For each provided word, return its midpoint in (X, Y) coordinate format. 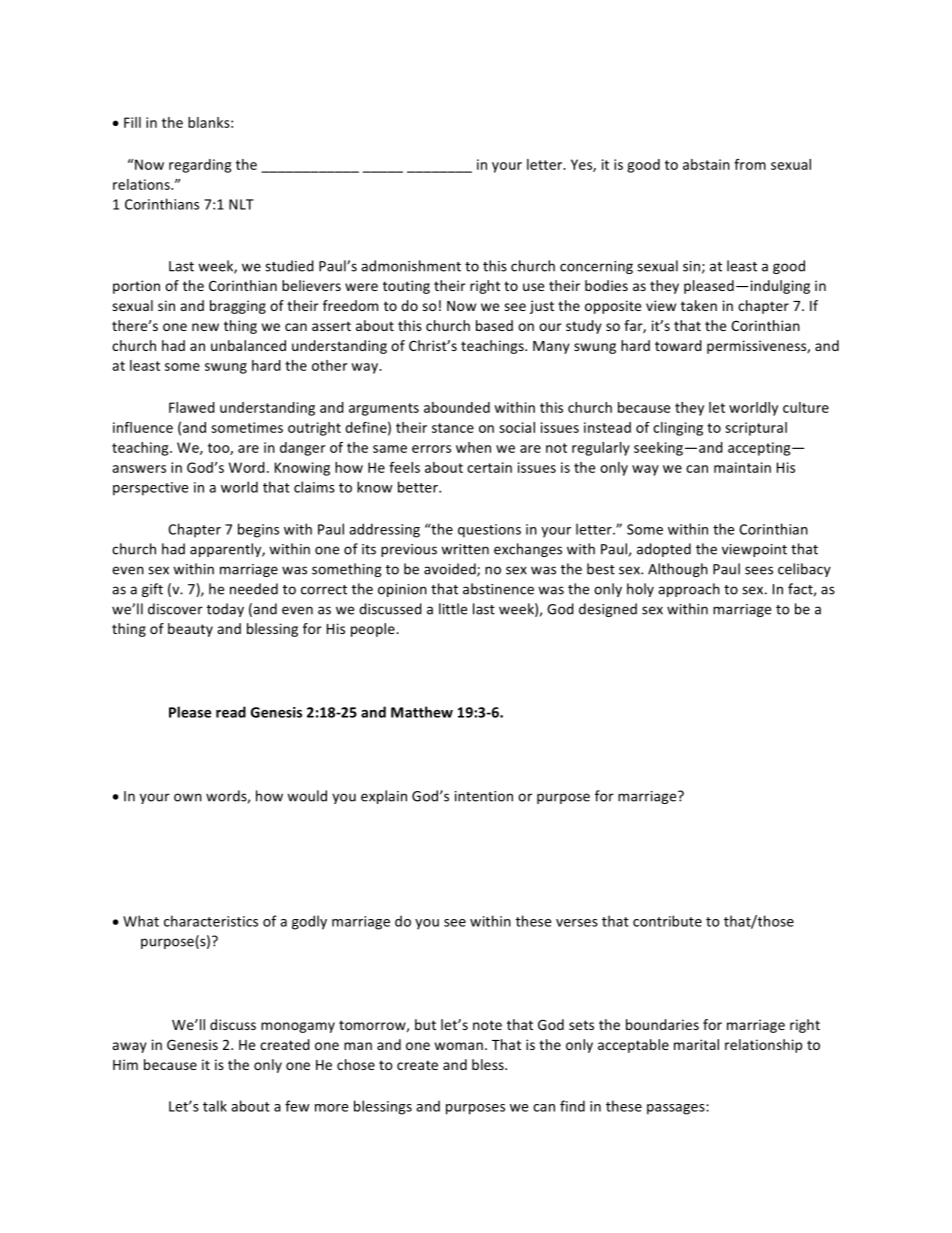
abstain (706, 164)
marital (696, 1044)
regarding (200, 166)
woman (459, 1046)
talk (215, 1106)
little (453, 609)
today (225, 610)
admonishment (411, 266)
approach (689, 590)
